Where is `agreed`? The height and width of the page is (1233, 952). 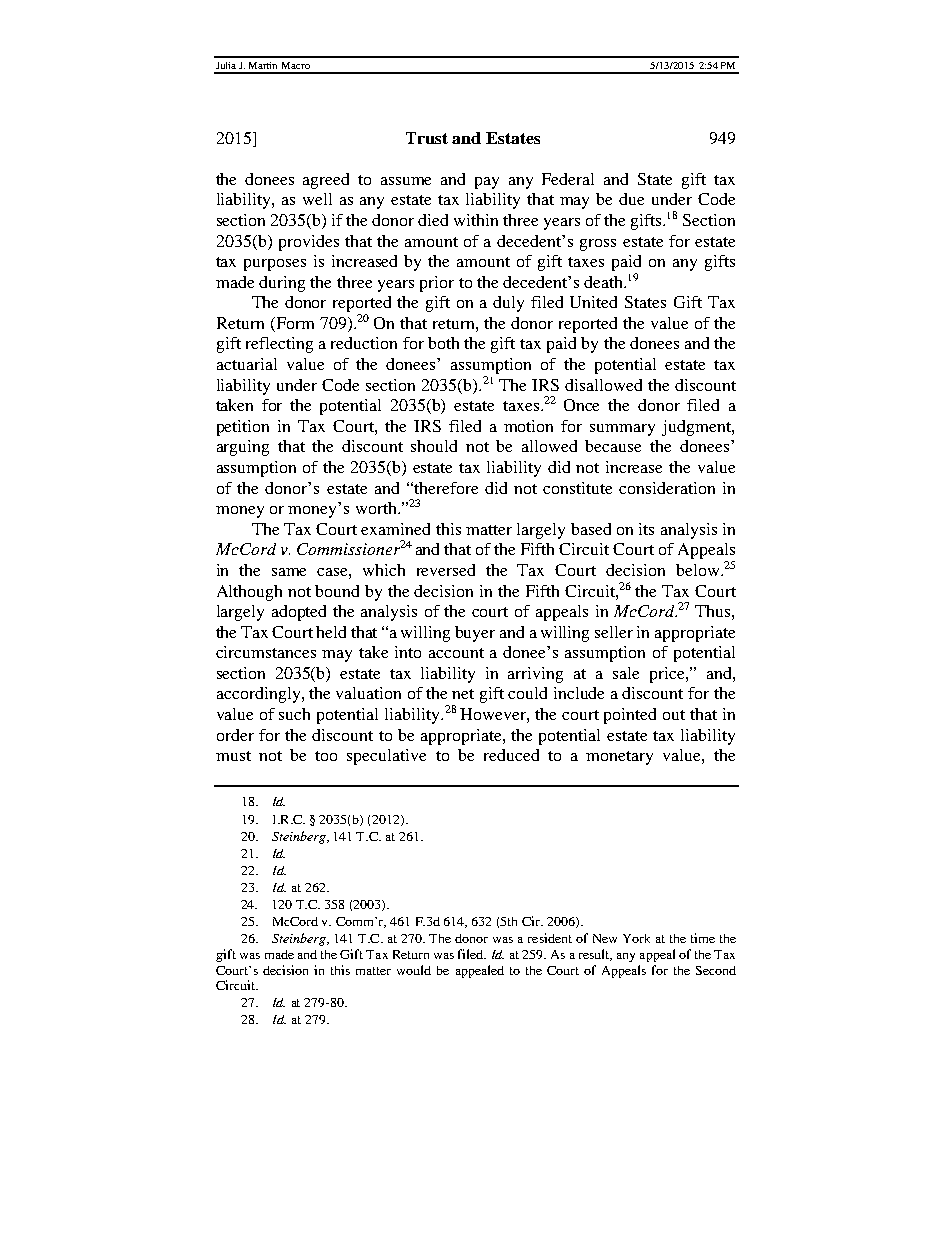
agreed is located at coordinates (326, 181).
